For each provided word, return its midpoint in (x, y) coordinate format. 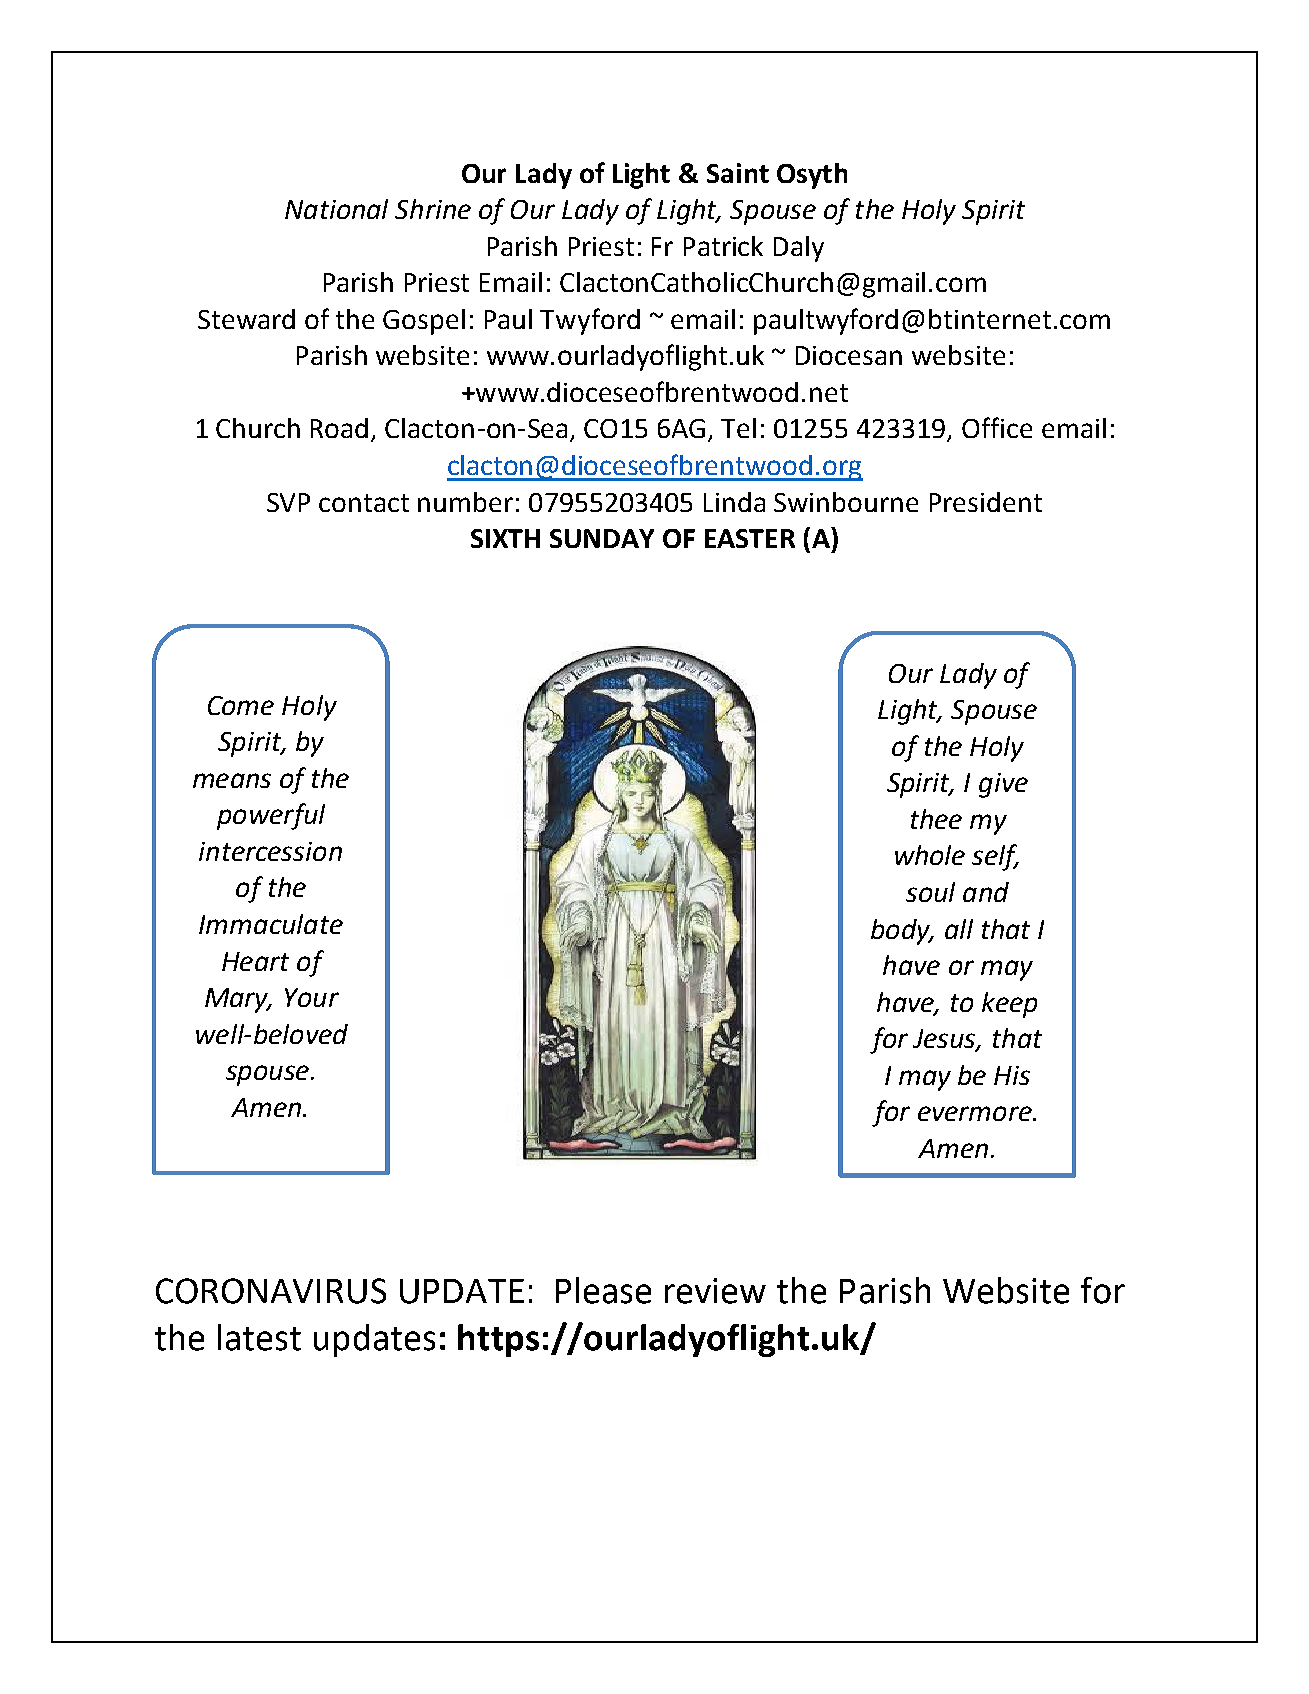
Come (241, 705)
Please (603, 1290)
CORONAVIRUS (271, 1291)
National (336, 209)
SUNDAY (602, 538)
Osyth (812, 176)
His (1012, 1075)
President (986, 502)
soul (930, 892)
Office (997, 427)
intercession (270, 851)
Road (339, 428)
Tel (738, 428)
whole (930, 855)
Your (312, 997)
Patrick (723, 246)
